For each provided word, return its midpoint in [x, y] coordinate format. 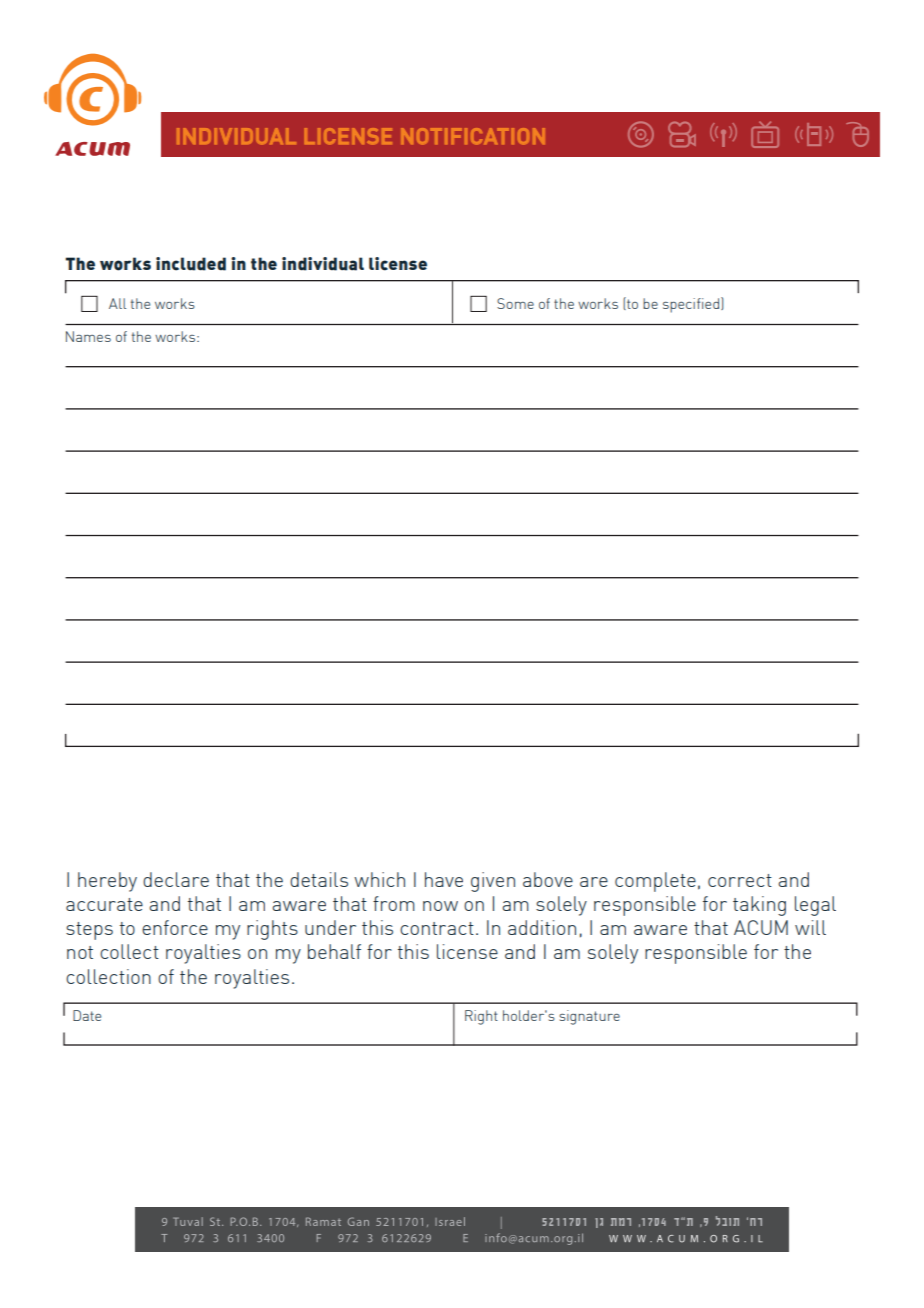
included [191, 264]
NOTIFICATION [473, 136]
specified [692, 305]
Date [87, 1015]
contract [437, 928]
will [810, 927]
